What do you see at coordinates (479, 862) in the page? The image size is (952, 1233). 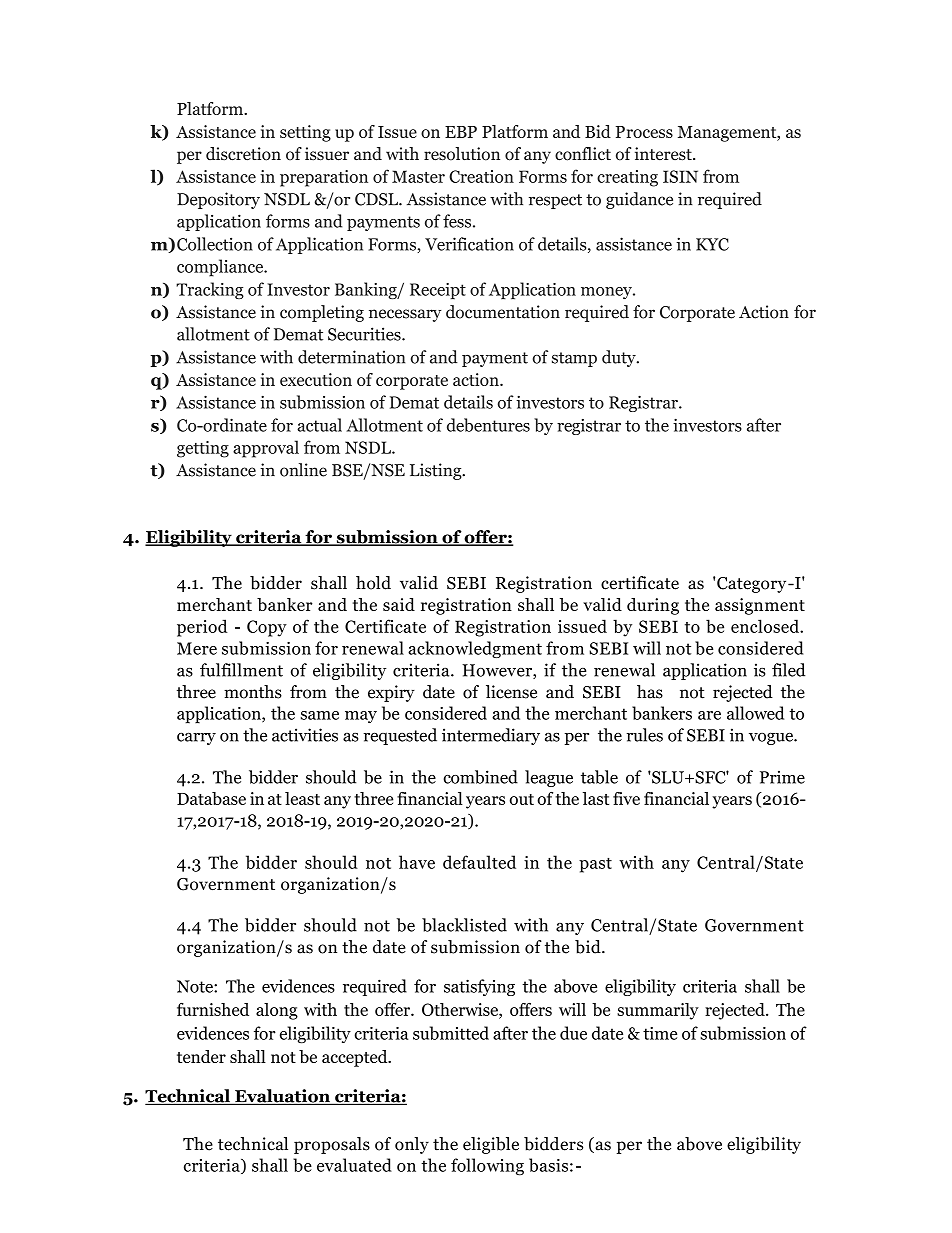 I see `defaulted` at bounding box center [479, 862].
